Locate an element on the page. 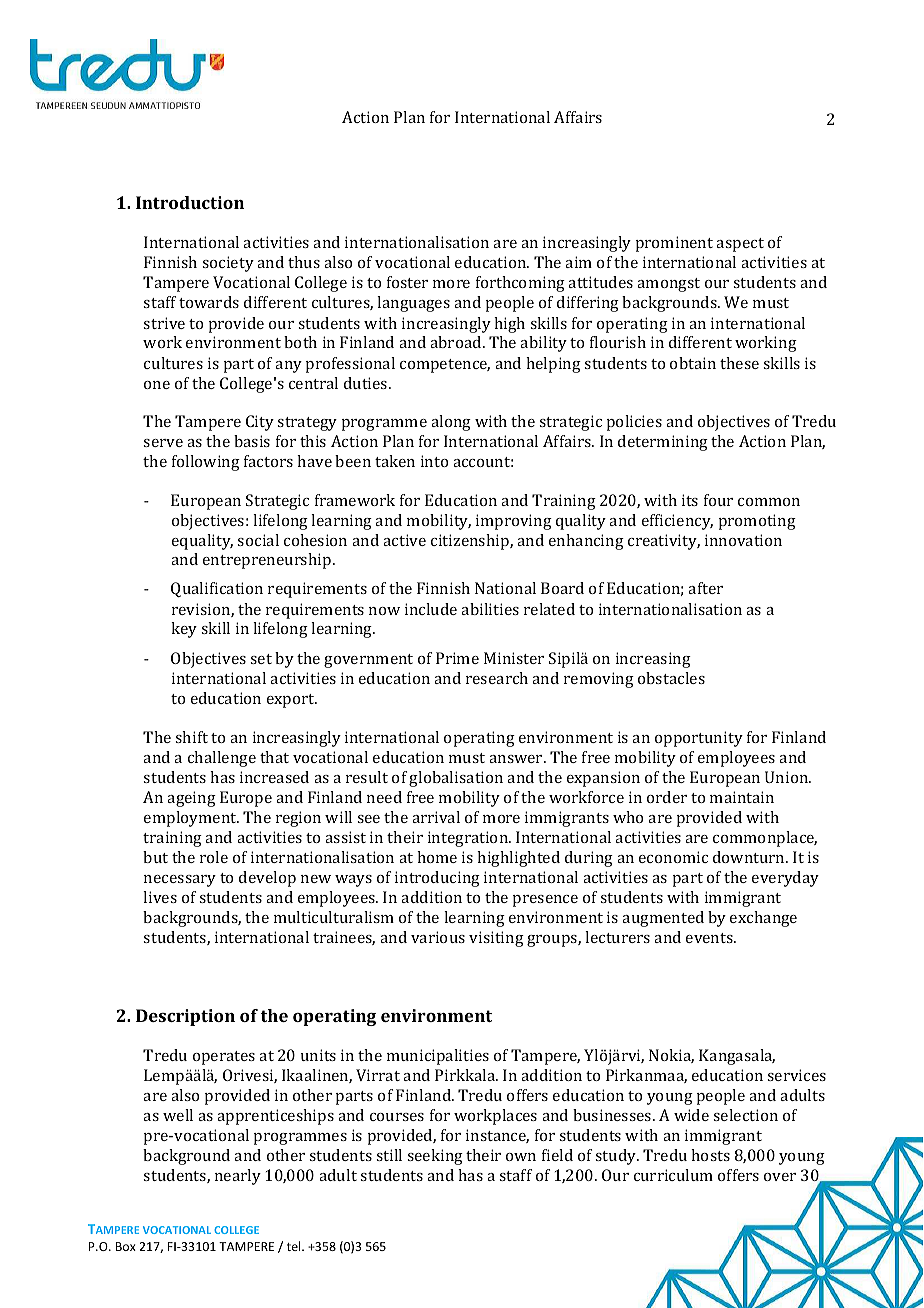  Introduction is located at coordinates (190, 202).
